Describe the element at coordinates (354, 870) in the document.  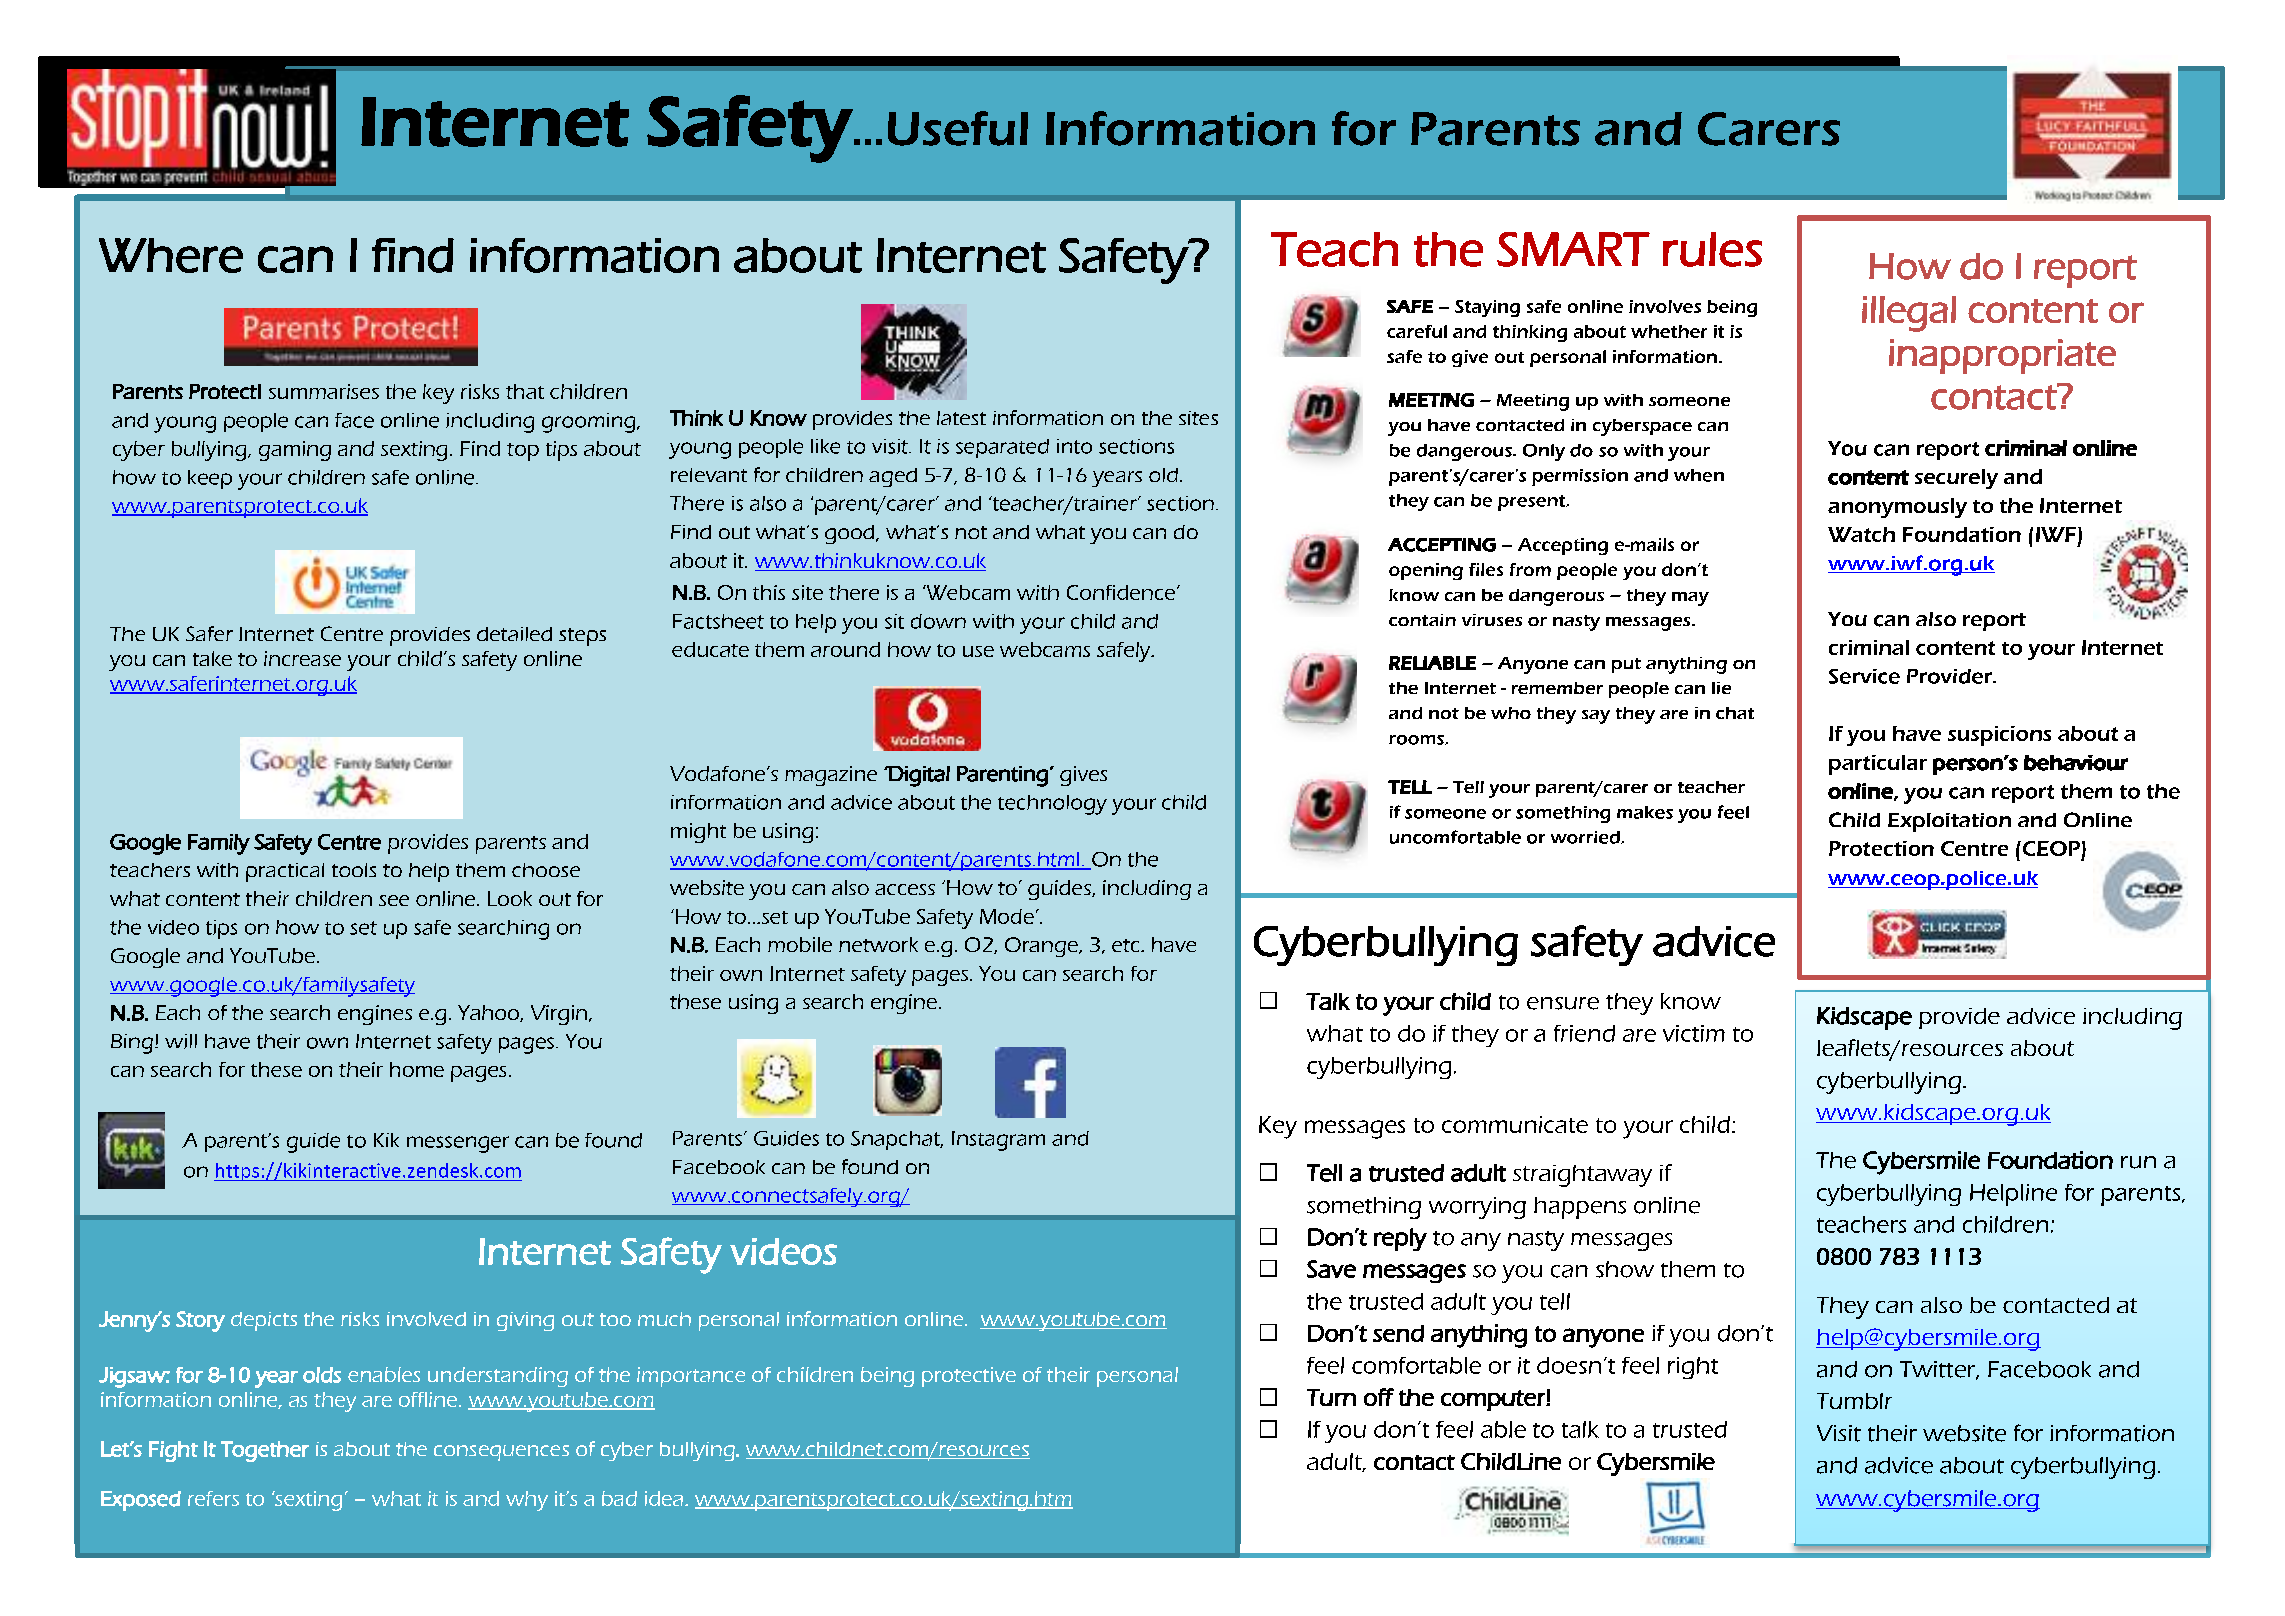
I see `tools` at that location.
